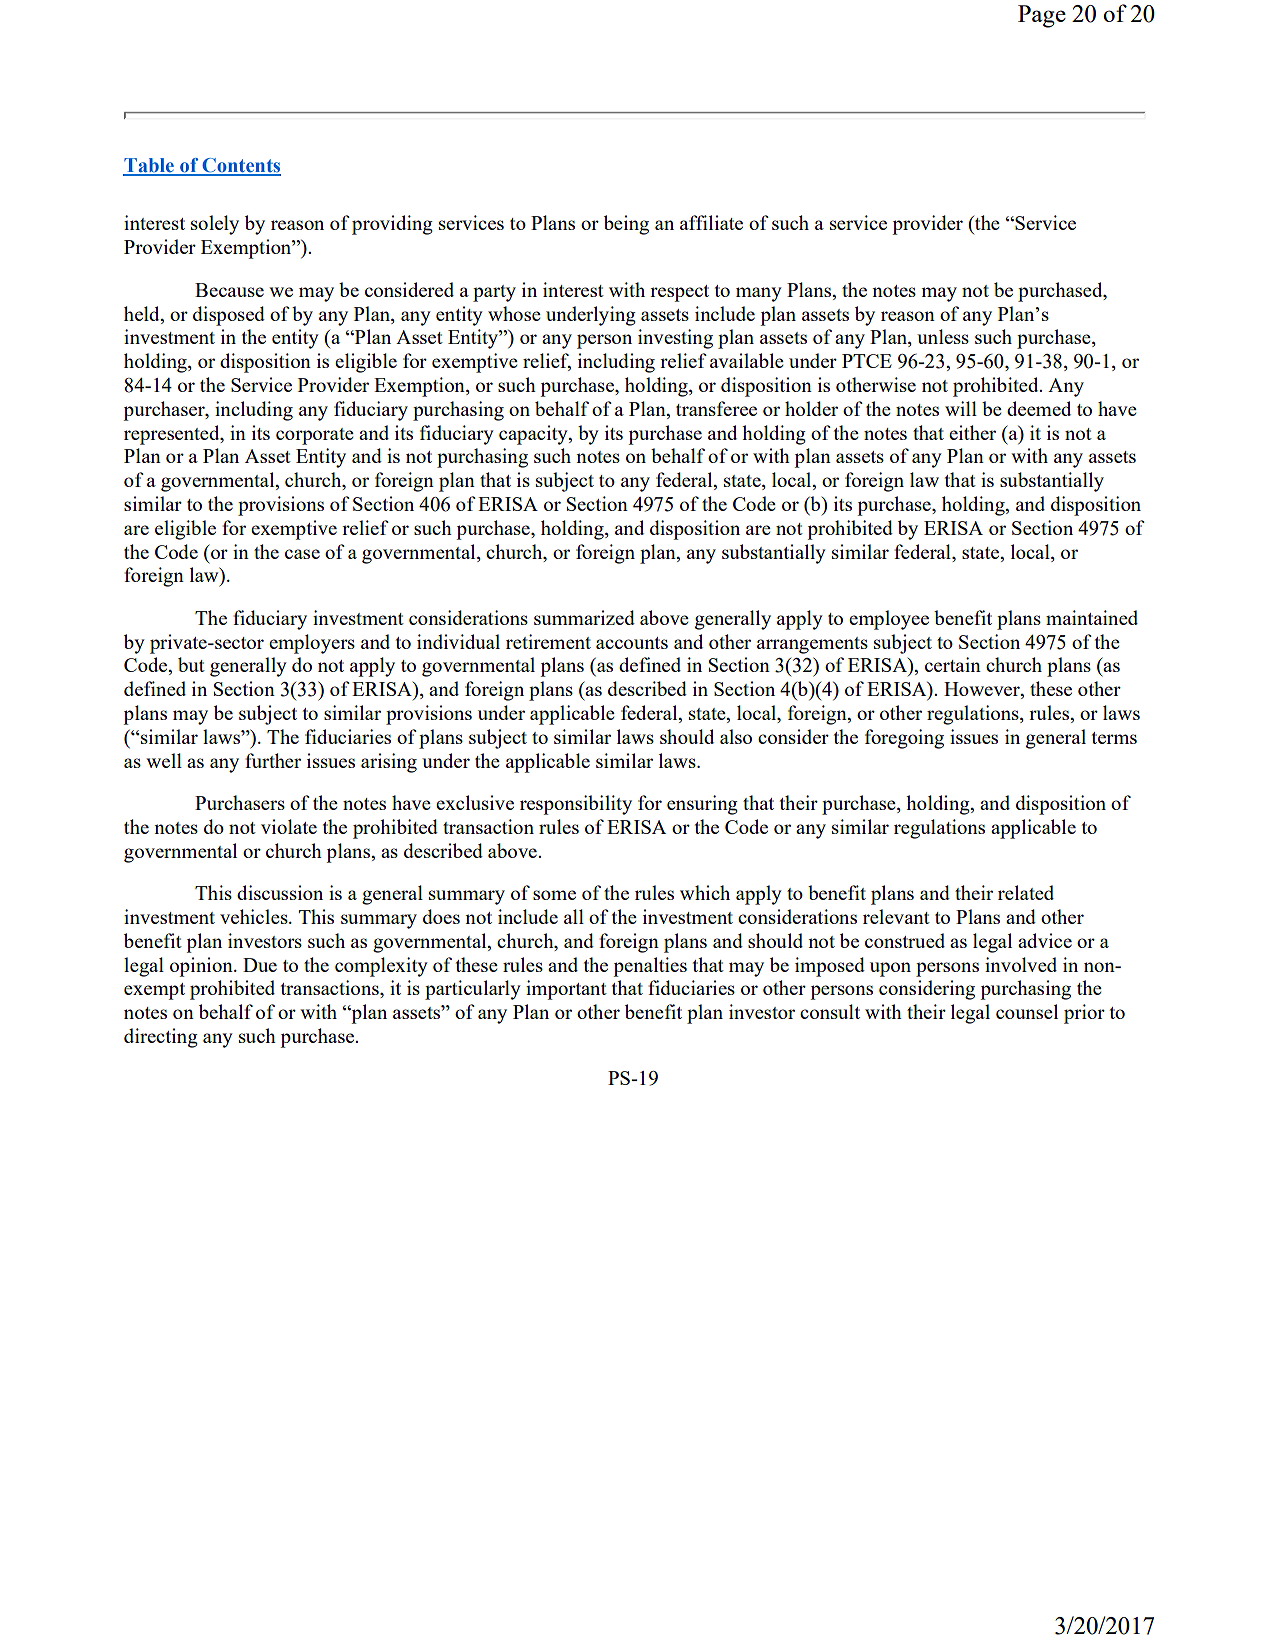  I want to click on Contents, so click(240, 166).
